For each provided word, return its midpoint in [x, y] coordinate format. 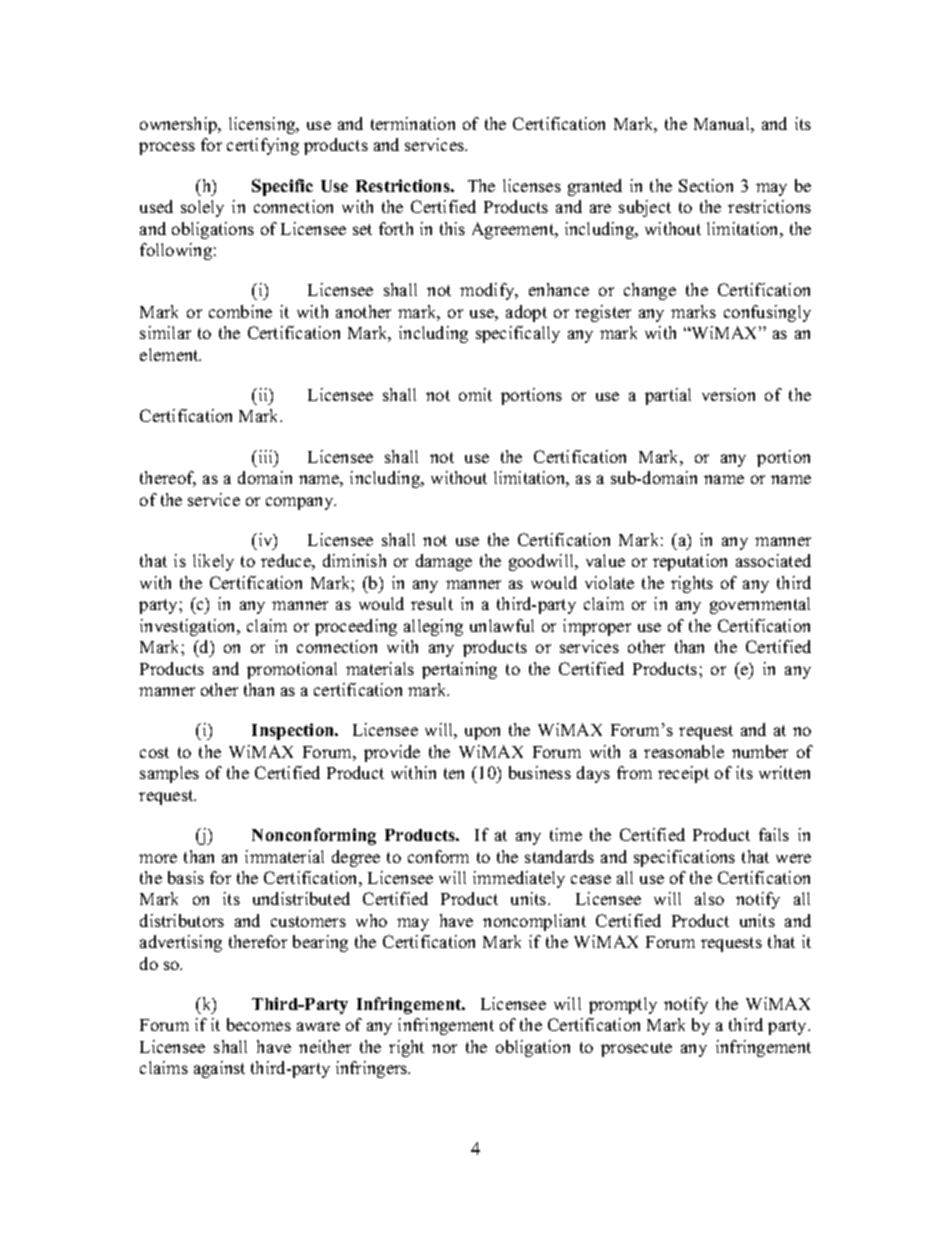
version [728, 394]
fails [774, 834]
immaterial [284, 856]
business [540, 772]
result [432, 603]
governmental [760, 605]
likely [213, 562]
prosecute [636, 1049]
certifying [263, 146]
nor [444, 1048]
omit [475, 394]
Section [706, 185]
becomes [259, 1024]
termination [413, 123]
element [170, 354]
